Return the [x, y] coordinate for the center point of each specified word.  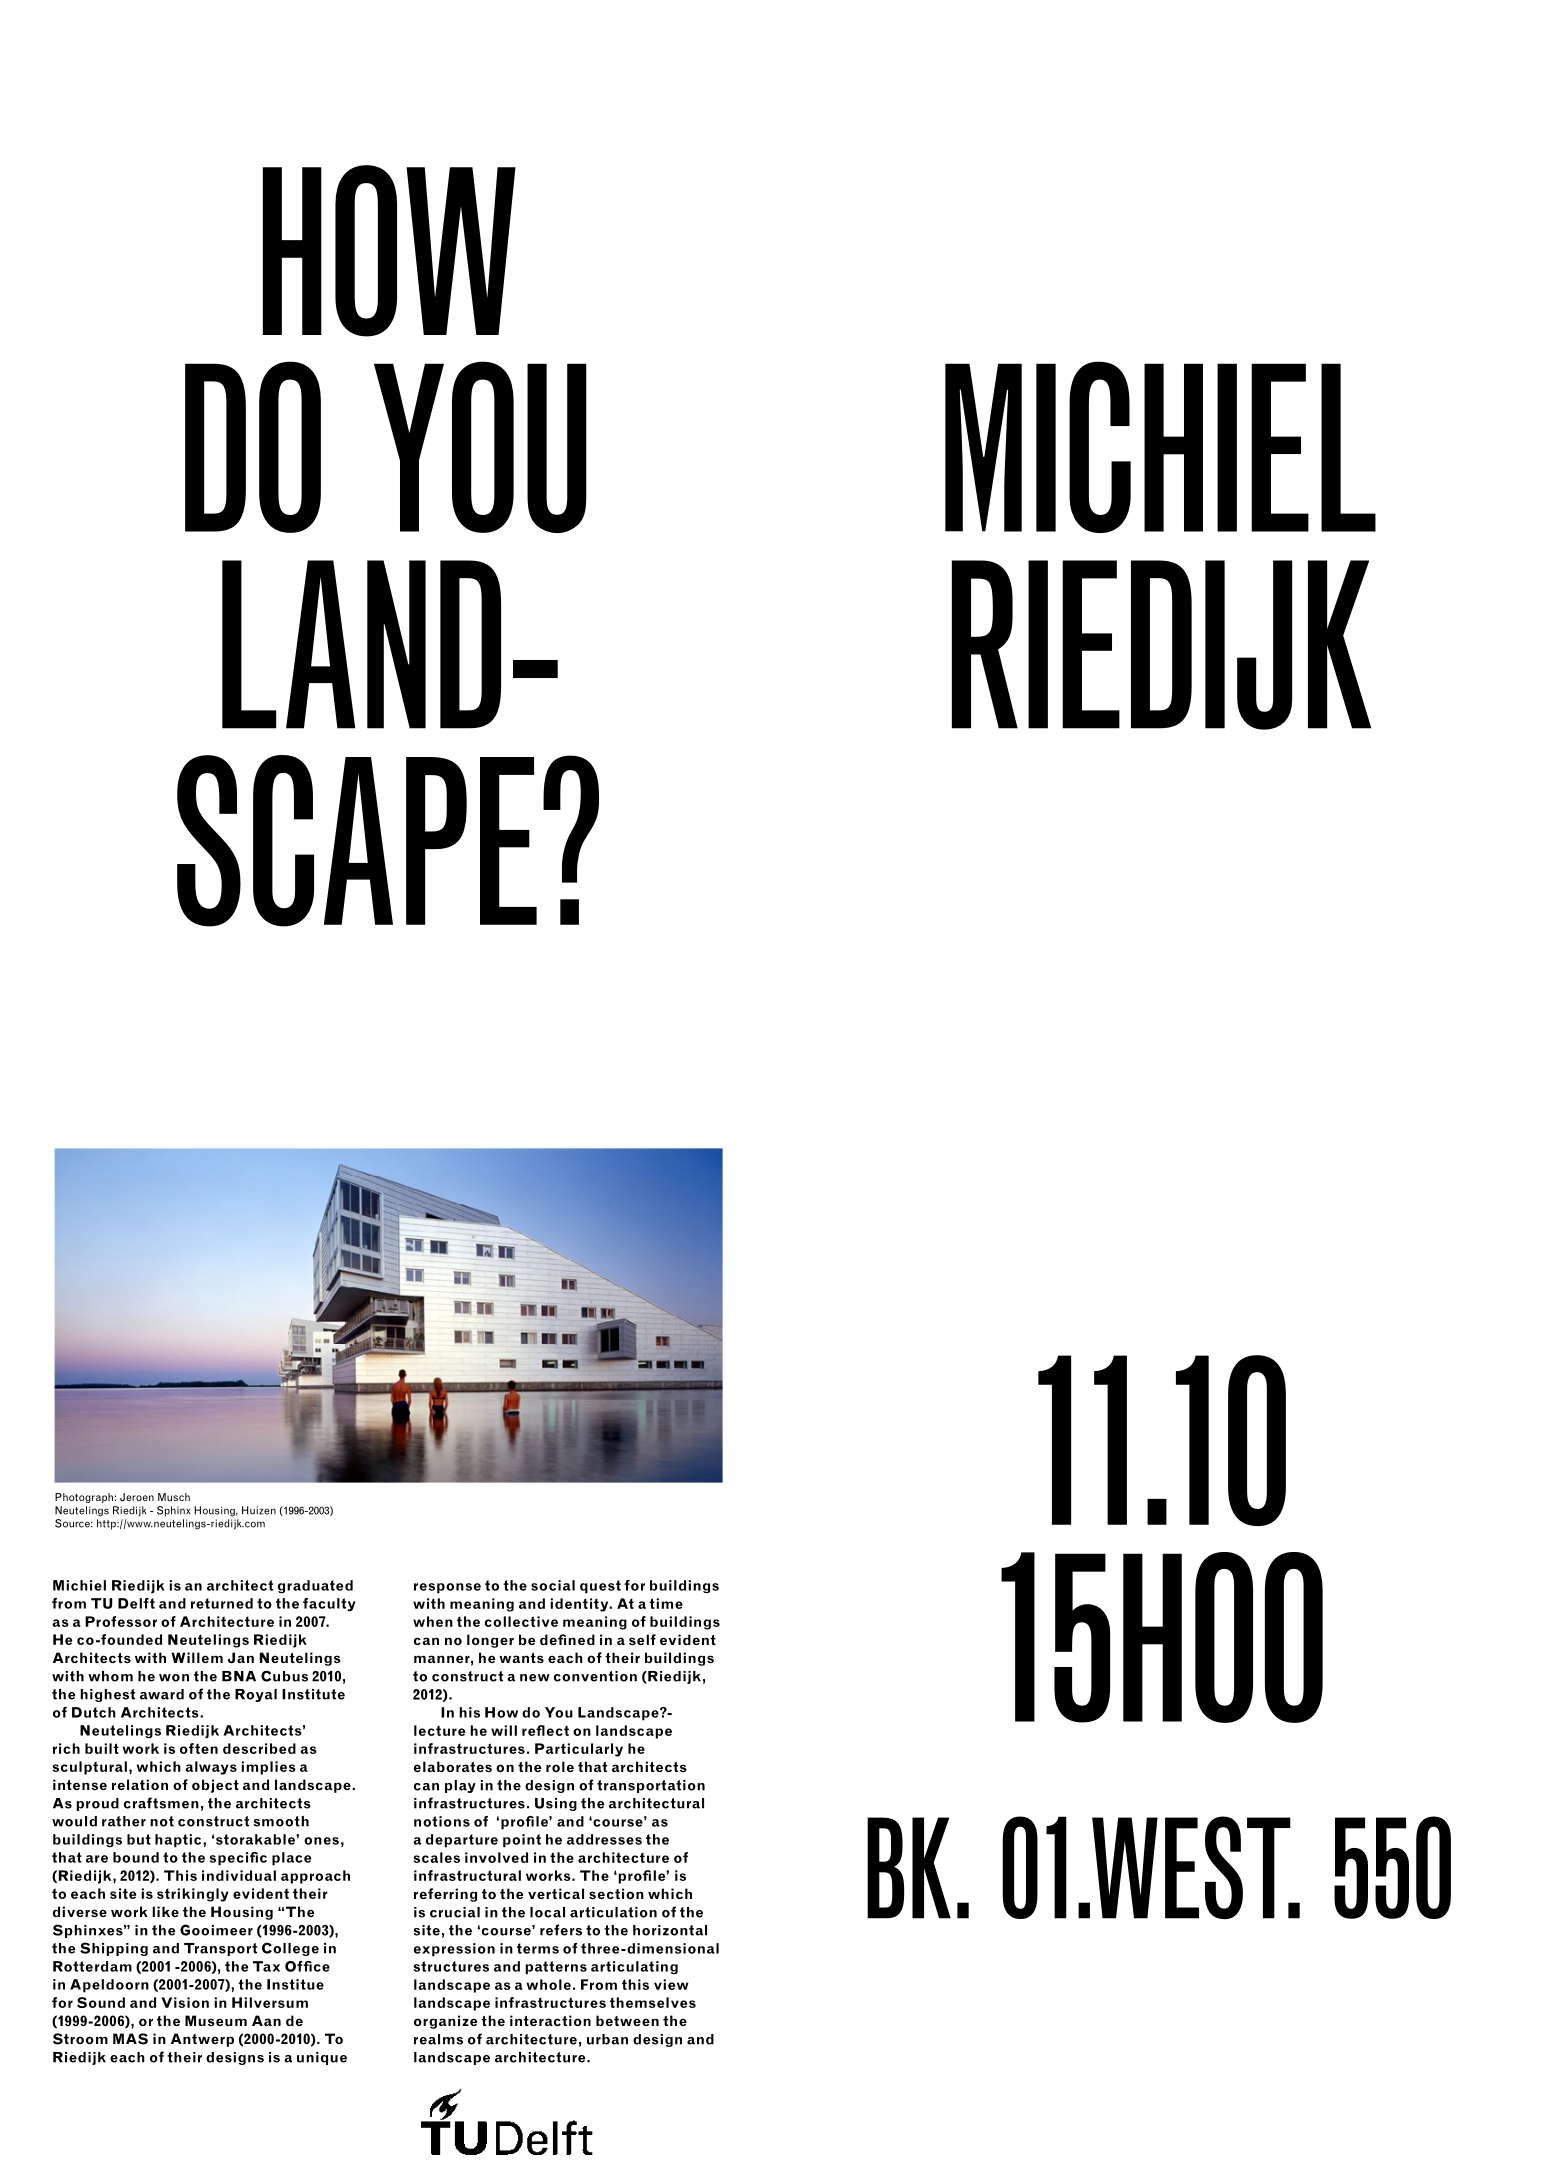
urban [607, 2039]
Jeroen [137, 1497]
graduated [315, 1586]
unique [322, 2058]
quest [600, 1587]
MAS [130, 2039]
